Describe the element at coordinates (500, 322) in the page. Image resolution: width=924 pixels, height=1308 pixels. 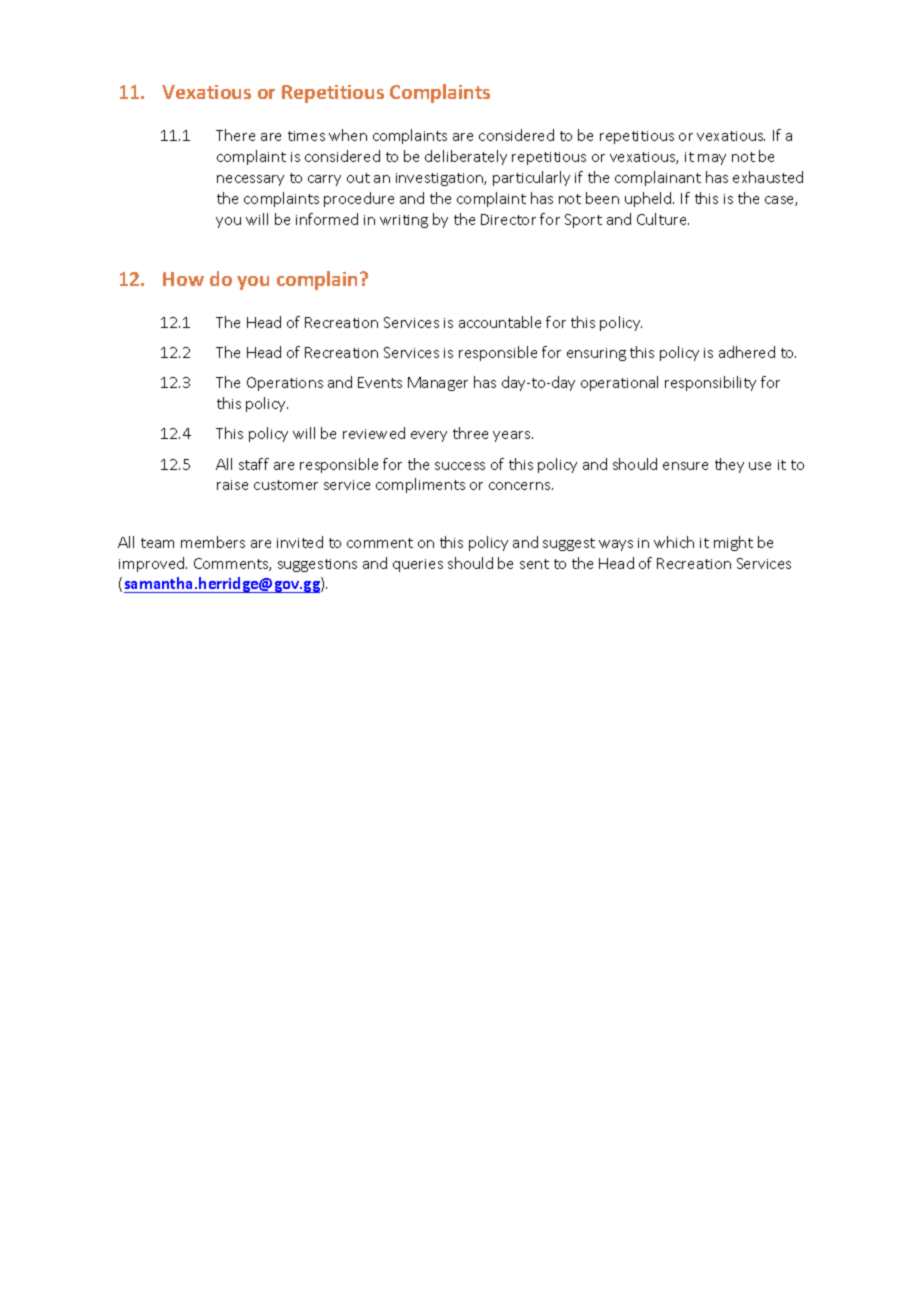
I see `accountable` at that location.
